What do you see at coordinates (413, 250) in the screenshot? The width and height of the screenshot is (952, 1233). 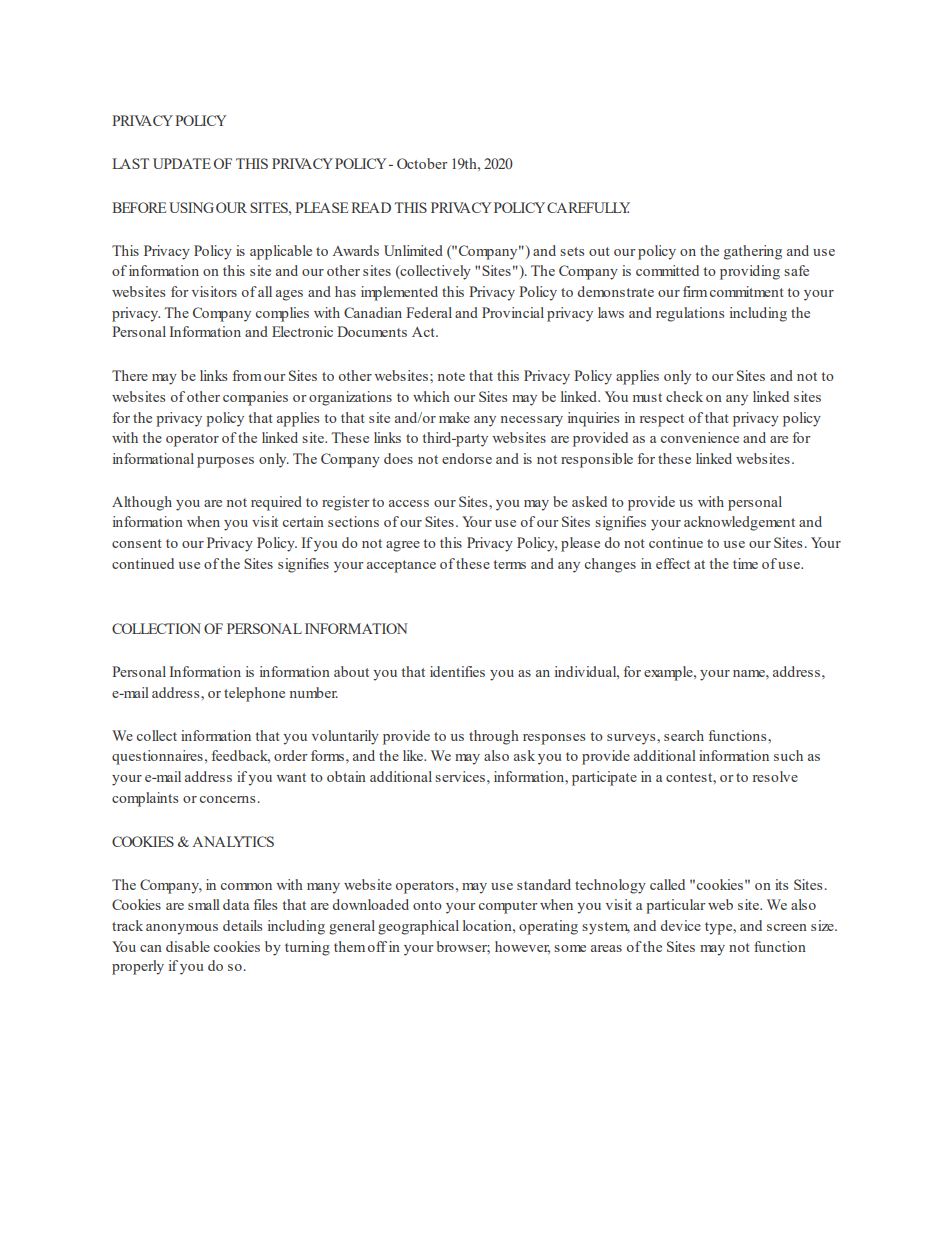 I see `Unlimited` at bounding box center [413, 250].
